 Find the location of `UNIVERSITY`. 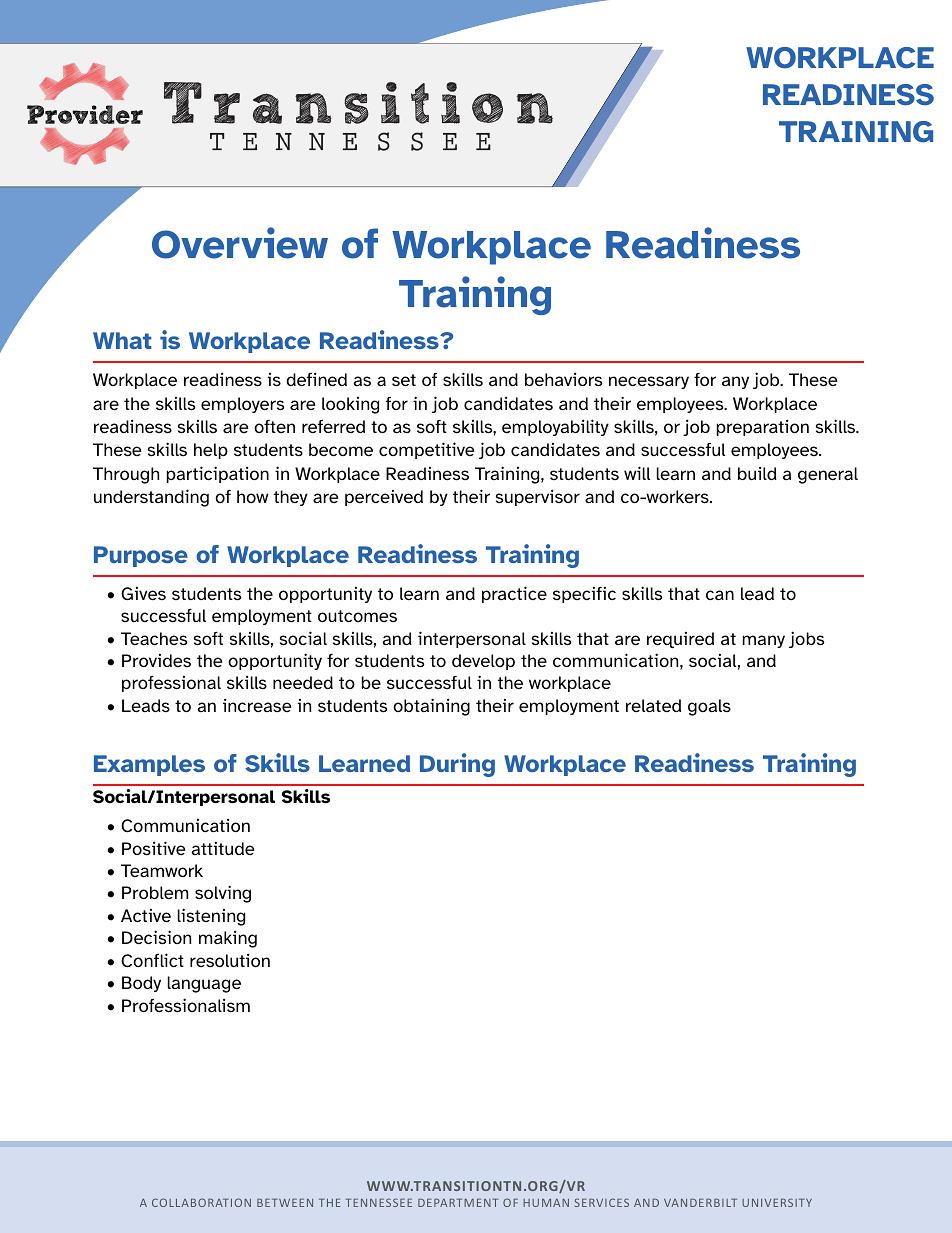

UNIVERSITY is located at coordinates (777, 1202).
